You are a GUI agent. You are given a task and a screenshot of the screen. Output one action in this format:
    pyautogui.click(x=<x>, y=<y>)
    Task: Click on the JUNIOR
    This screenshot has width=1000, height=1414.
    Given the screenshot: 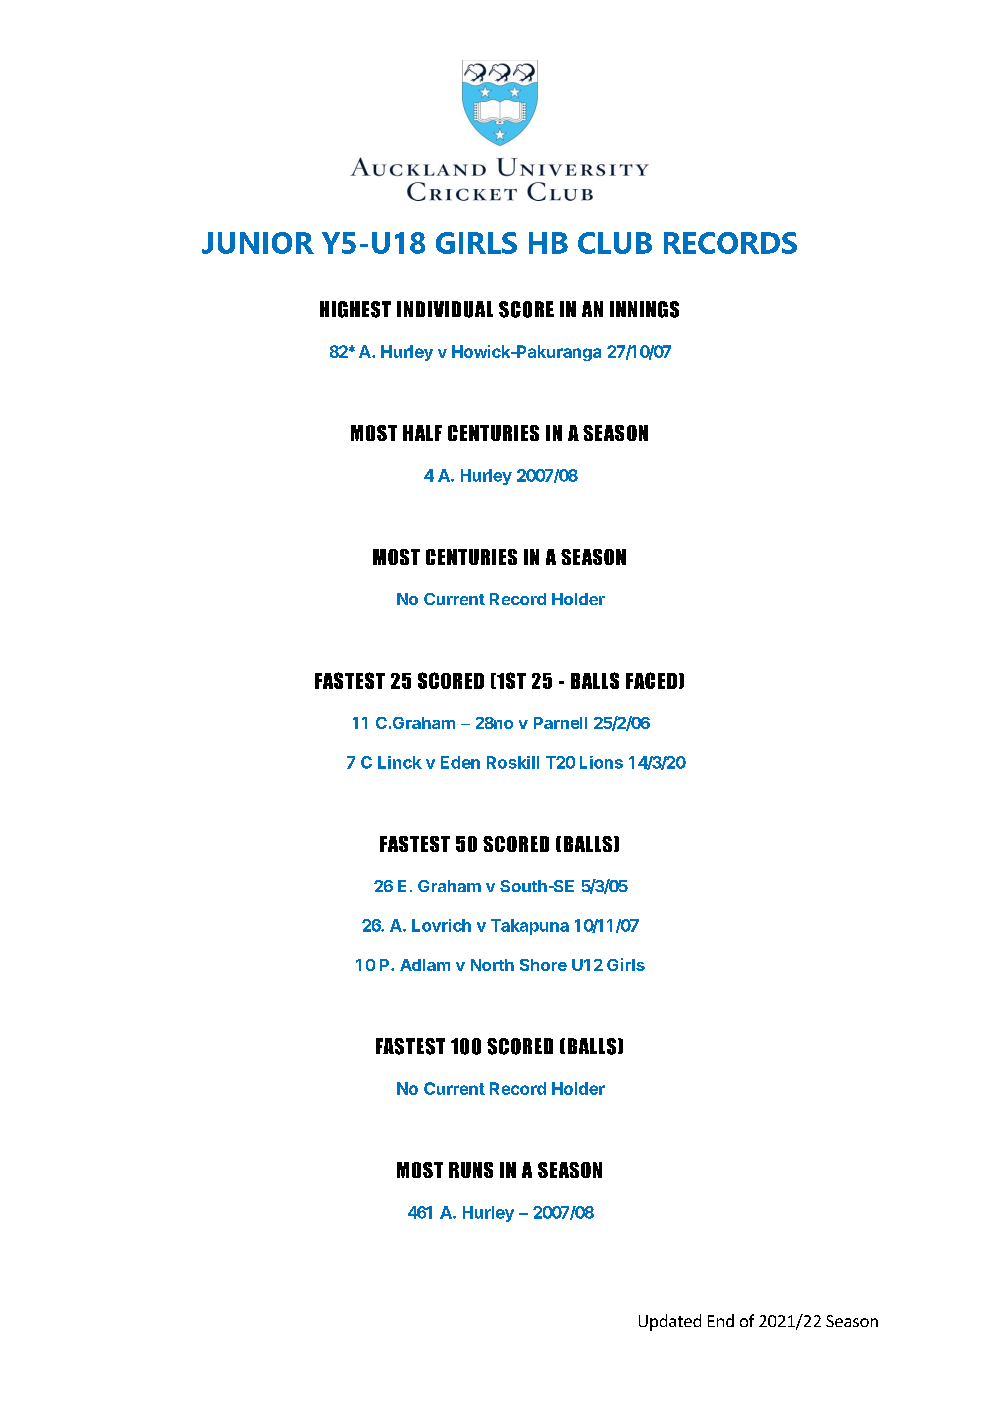 What is the action you would take?
    pyautogui.click(x=258, y=243)
